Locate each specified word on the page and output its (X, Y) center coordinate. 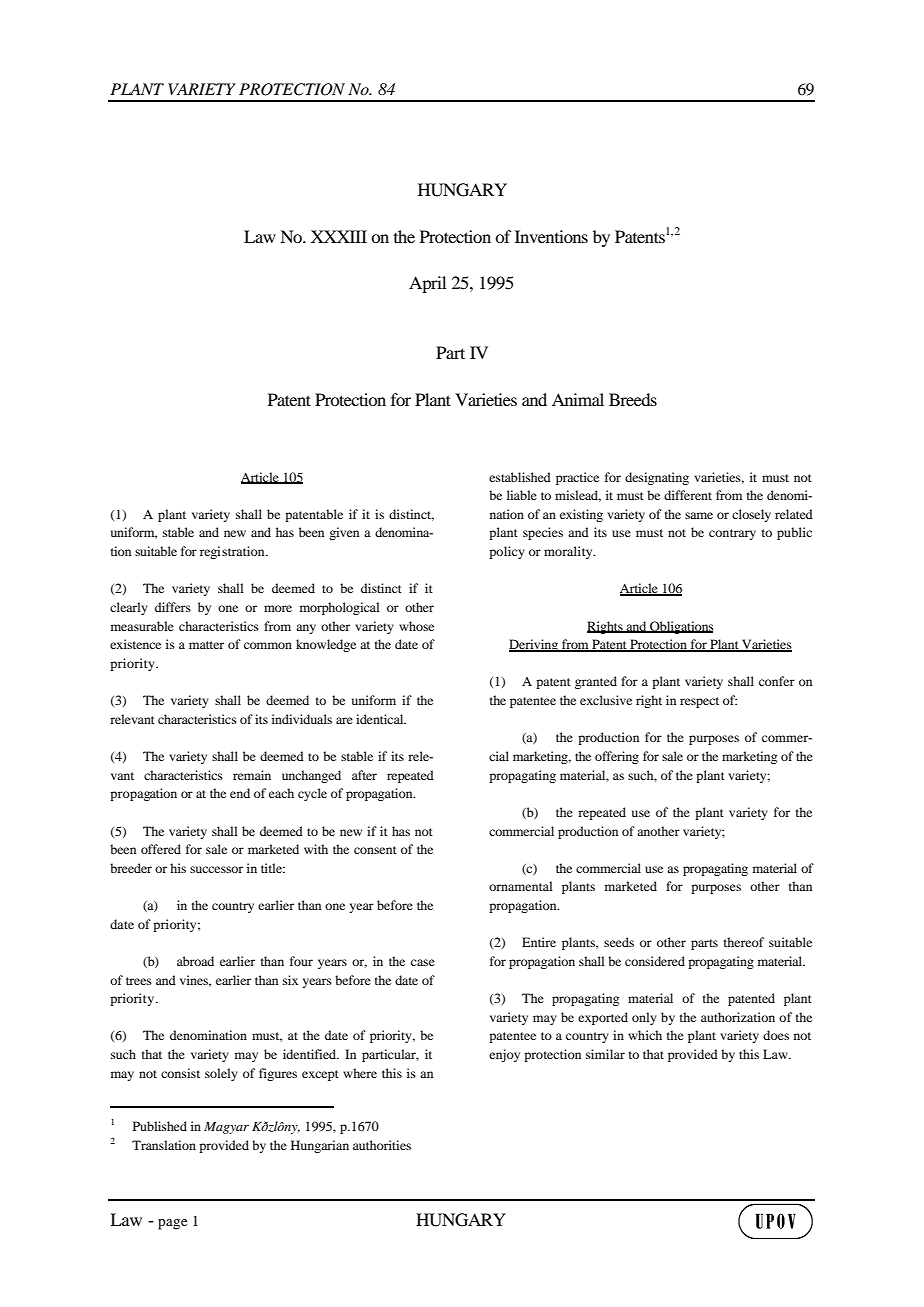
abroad (195, 961)
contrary (732, 534)
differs (173, 607)
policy (507, 552)
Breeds (633, 399)
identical (381, 719)
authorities (382, 1145)
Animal (578, 399)
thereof (744, 942)
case (423, 962)
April (427, 284)
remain (252, 775)
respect (699, 702)
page (172, 1224)
